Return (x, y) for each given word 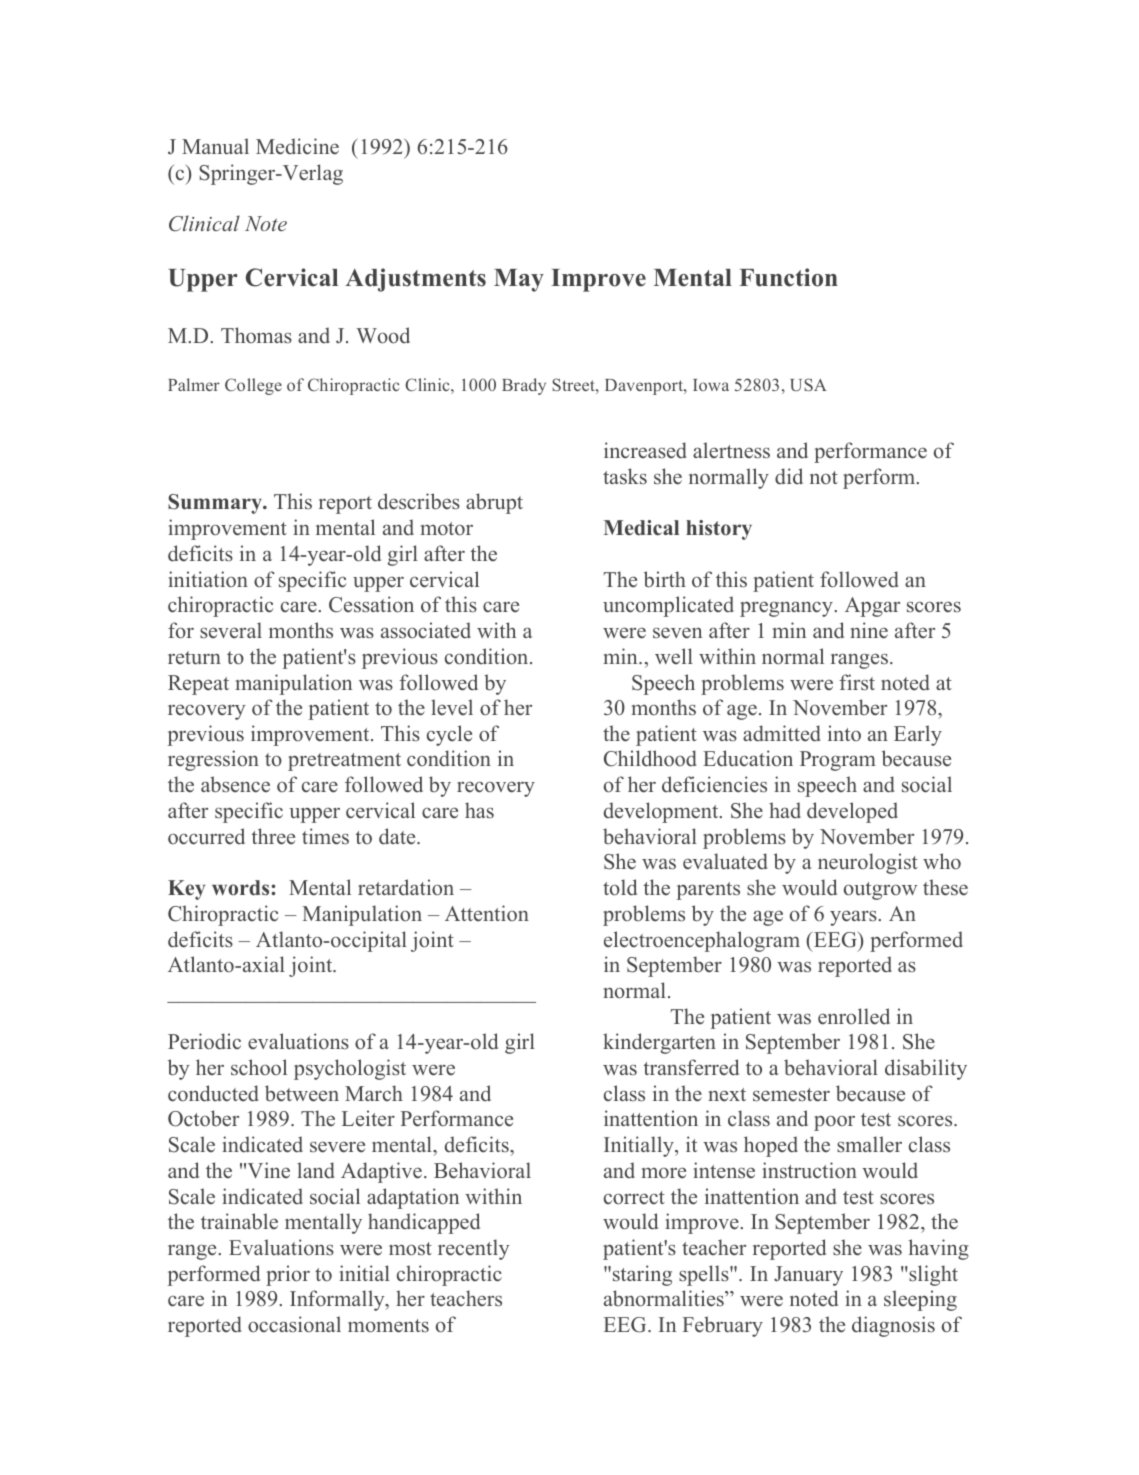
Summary (216, 504)
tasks (625, 476)
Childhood (650, 758)
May (519, 280)
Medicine (297, 146)
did (789, 476)
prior (288, 1275)
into (844, 733)
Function (788, 277)
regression (213, 760)
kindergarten (659, 1043)
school (259, 1067)
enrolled (854, 1016)
